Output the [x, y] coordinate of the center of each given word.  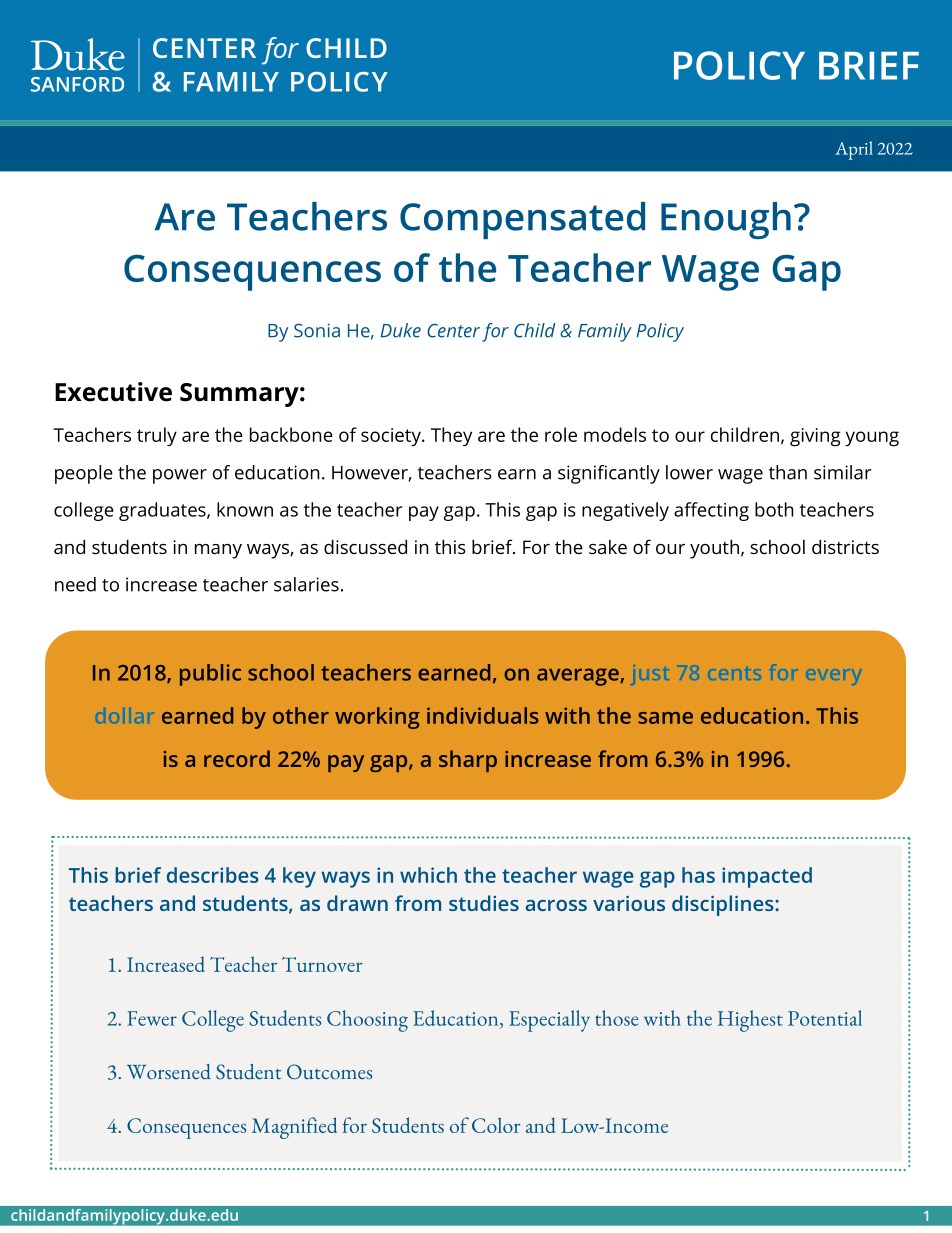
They [451, 437]
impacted [767, 877]
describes [213, 875]
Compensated [522, 220]
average [579, 677]
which [428, 875]
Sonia [317, 330]
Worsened [169, 1072]
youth [714, 549]
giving [815, 437]
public [210, 675]
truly [157, 437]
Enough [726, 220]
